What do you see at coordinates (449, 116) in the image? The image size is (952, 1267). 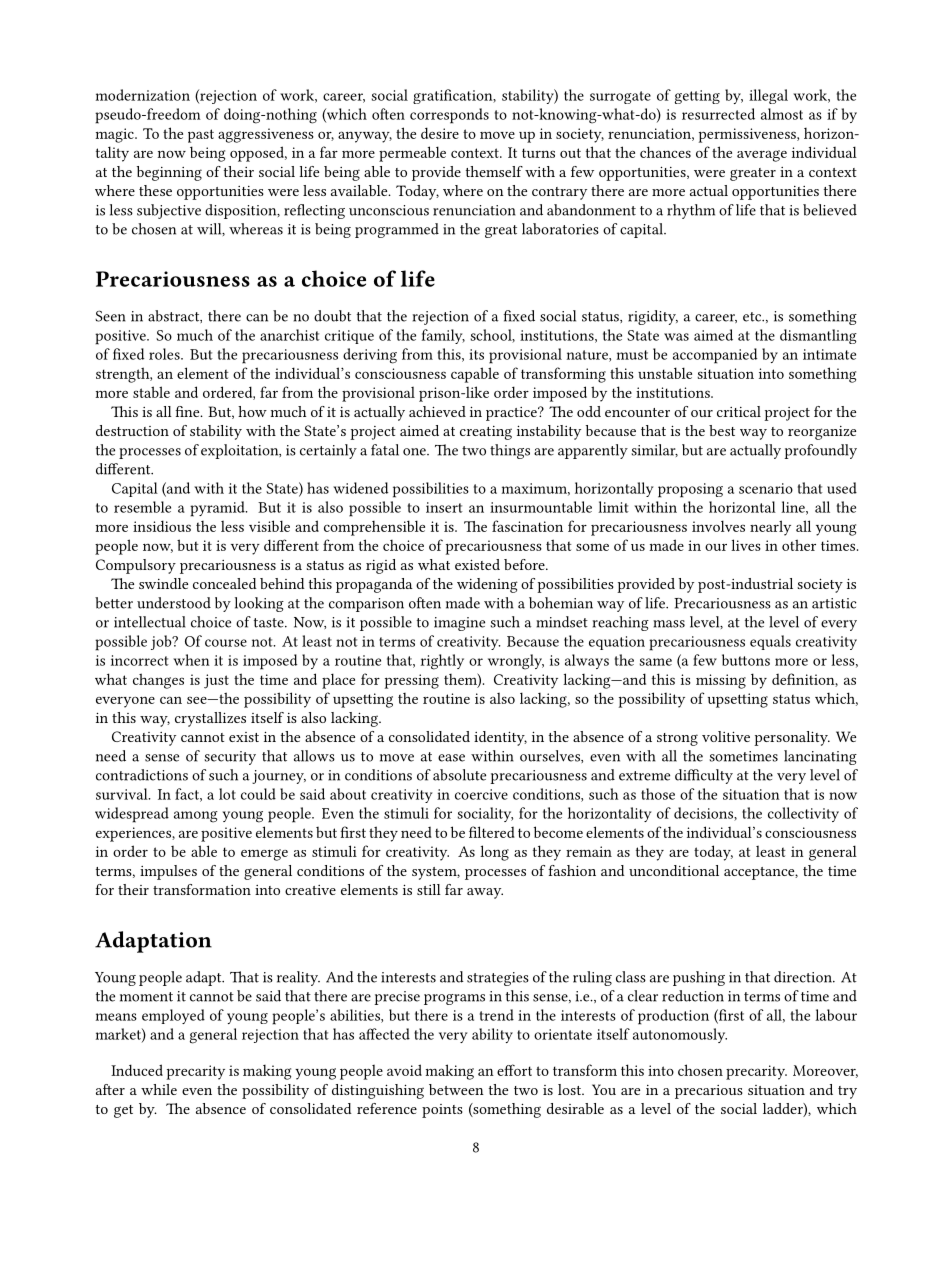 I see `corresponds` at bounding box center [449, 116].
